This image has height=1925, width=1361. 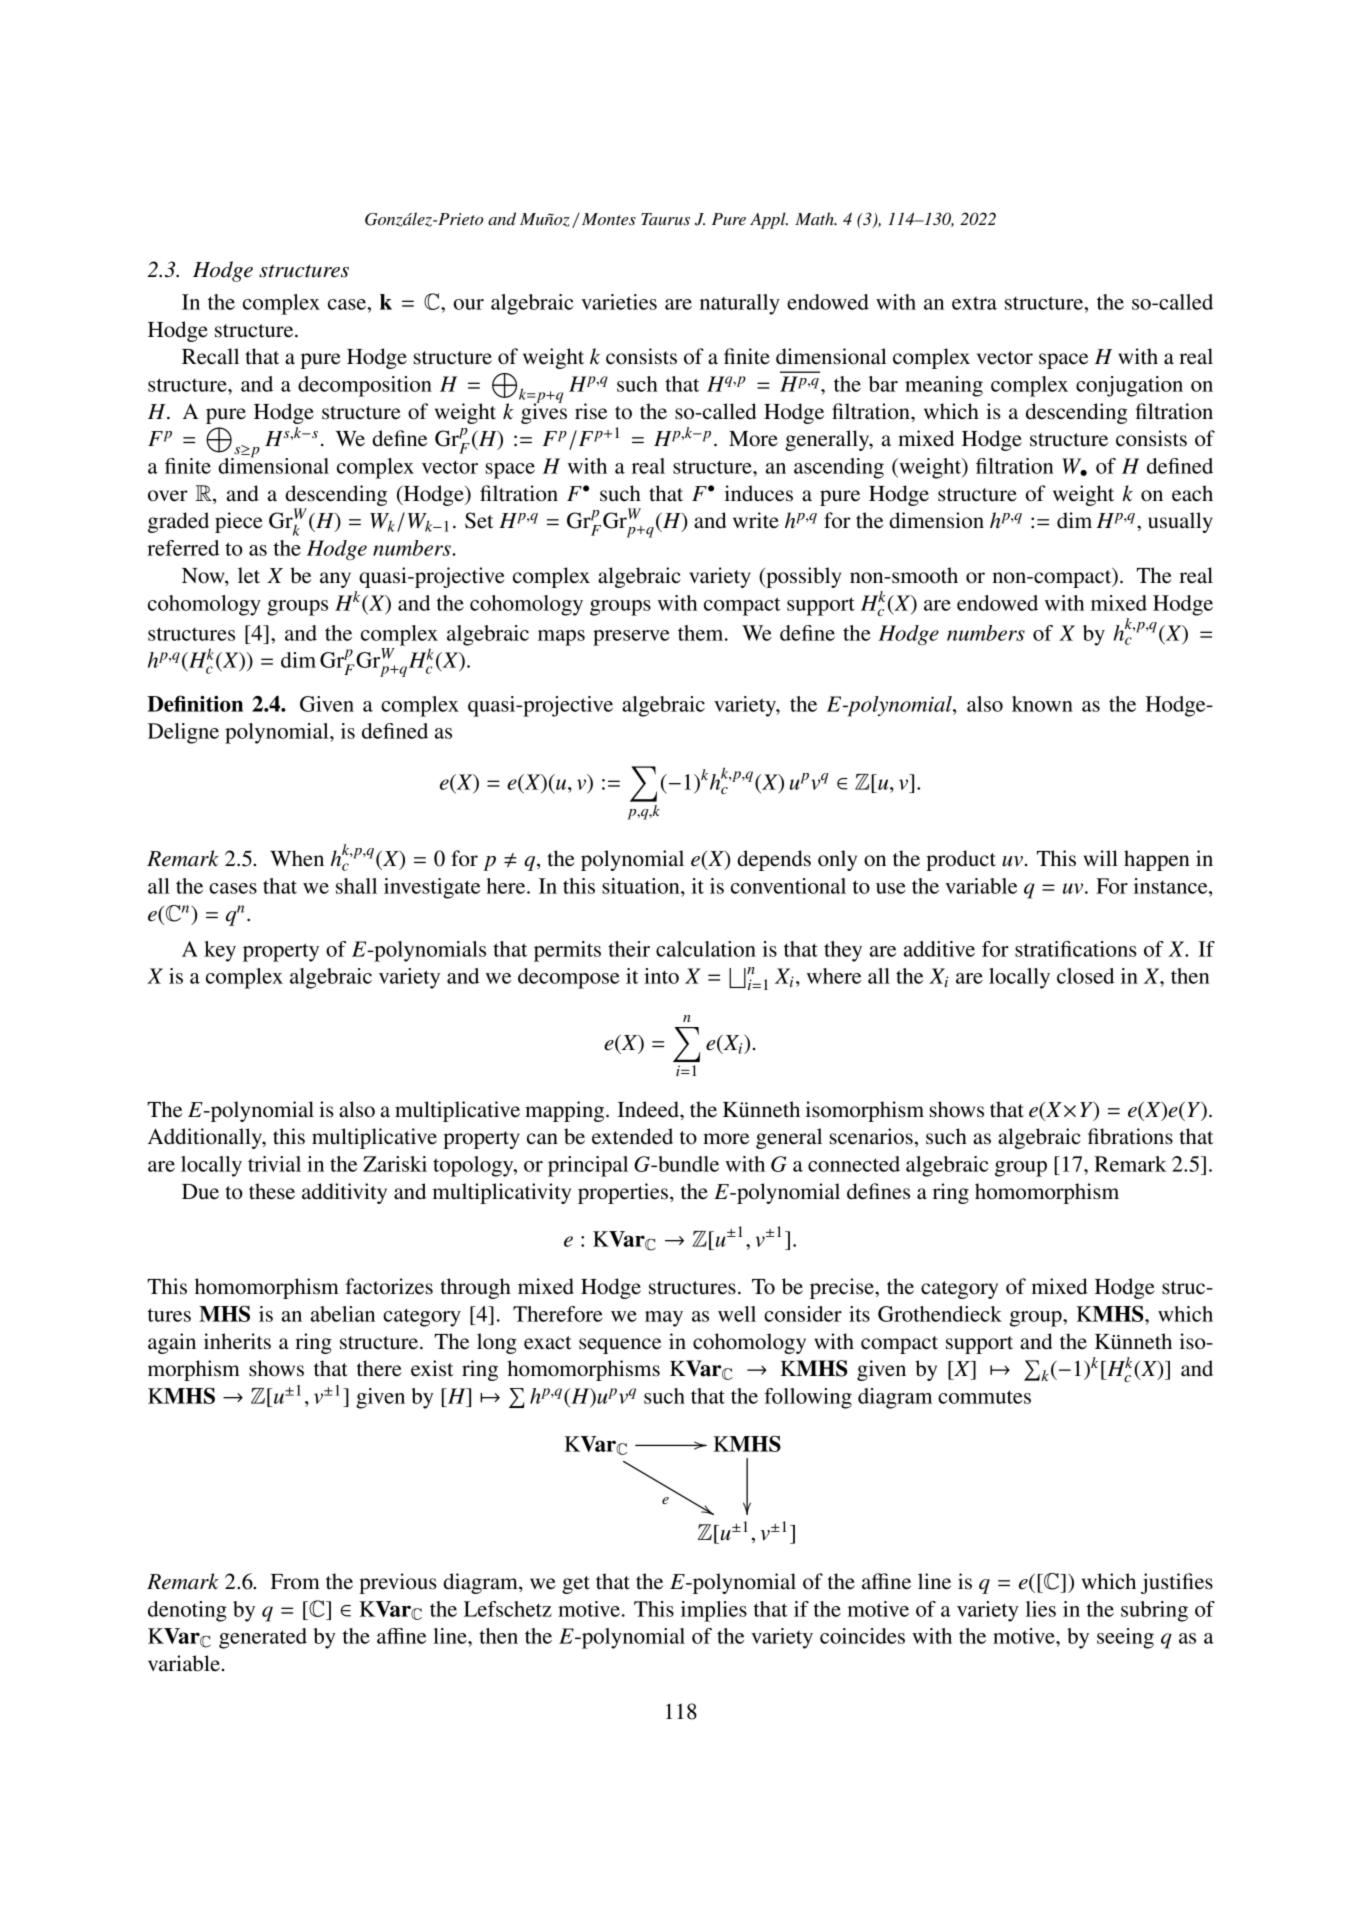 What do you see at coordinates (649, 1109) in the image?
I see `Indeed` at bounding box center [649, 1109].
